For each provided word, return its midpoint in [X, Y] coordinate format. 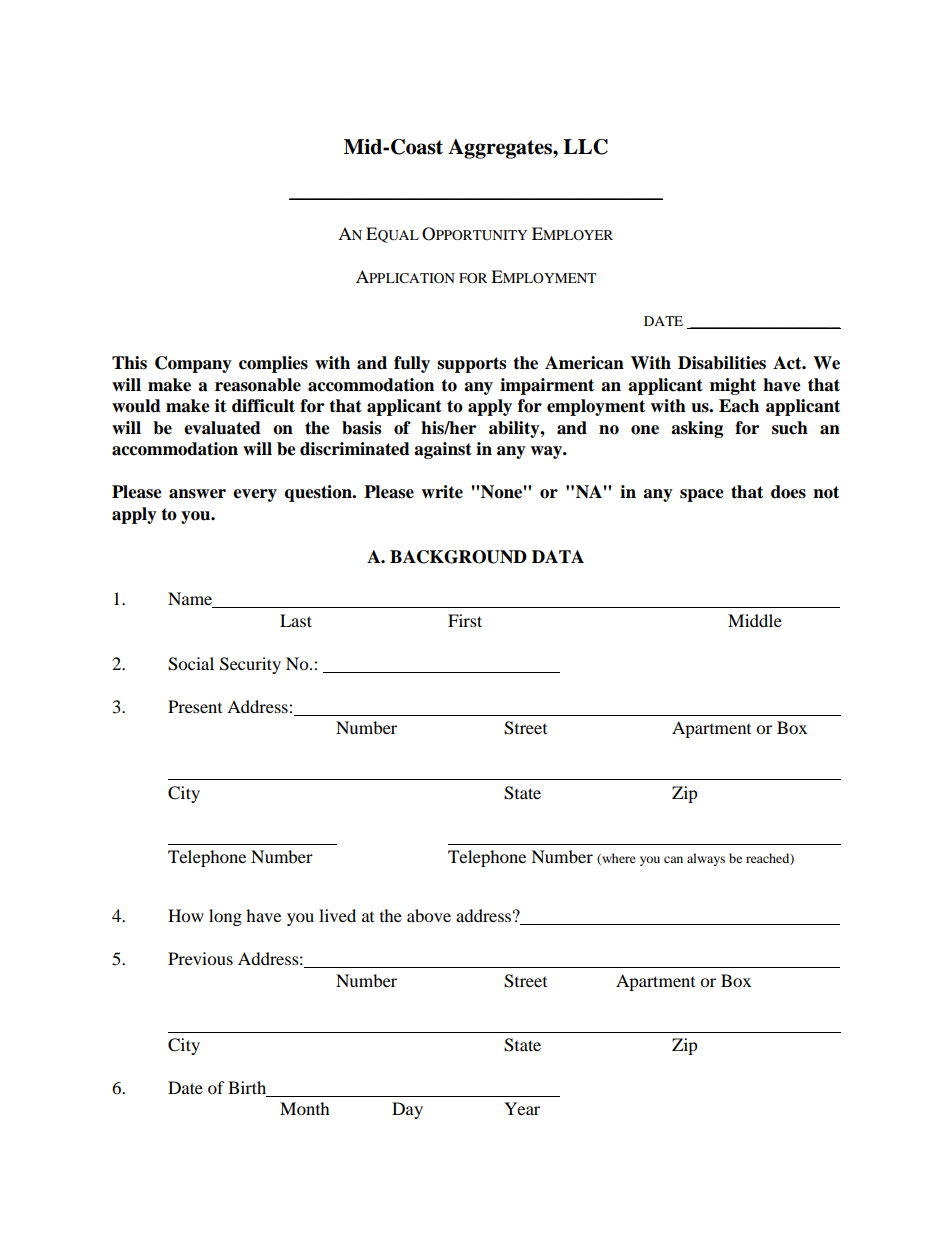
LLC [585, 147]
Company [193, 364]
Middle [755, 620]
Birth [248, 1089]
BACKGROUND [458, 557]
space [702, 495]
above [429, 915]
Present [195, 706]
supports [471, 365]
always [706, 859]
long [225, 917]
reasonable [258, 385]
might [733, 386]
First [465, 620]
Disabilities [722, 363]
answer [197, 494]
